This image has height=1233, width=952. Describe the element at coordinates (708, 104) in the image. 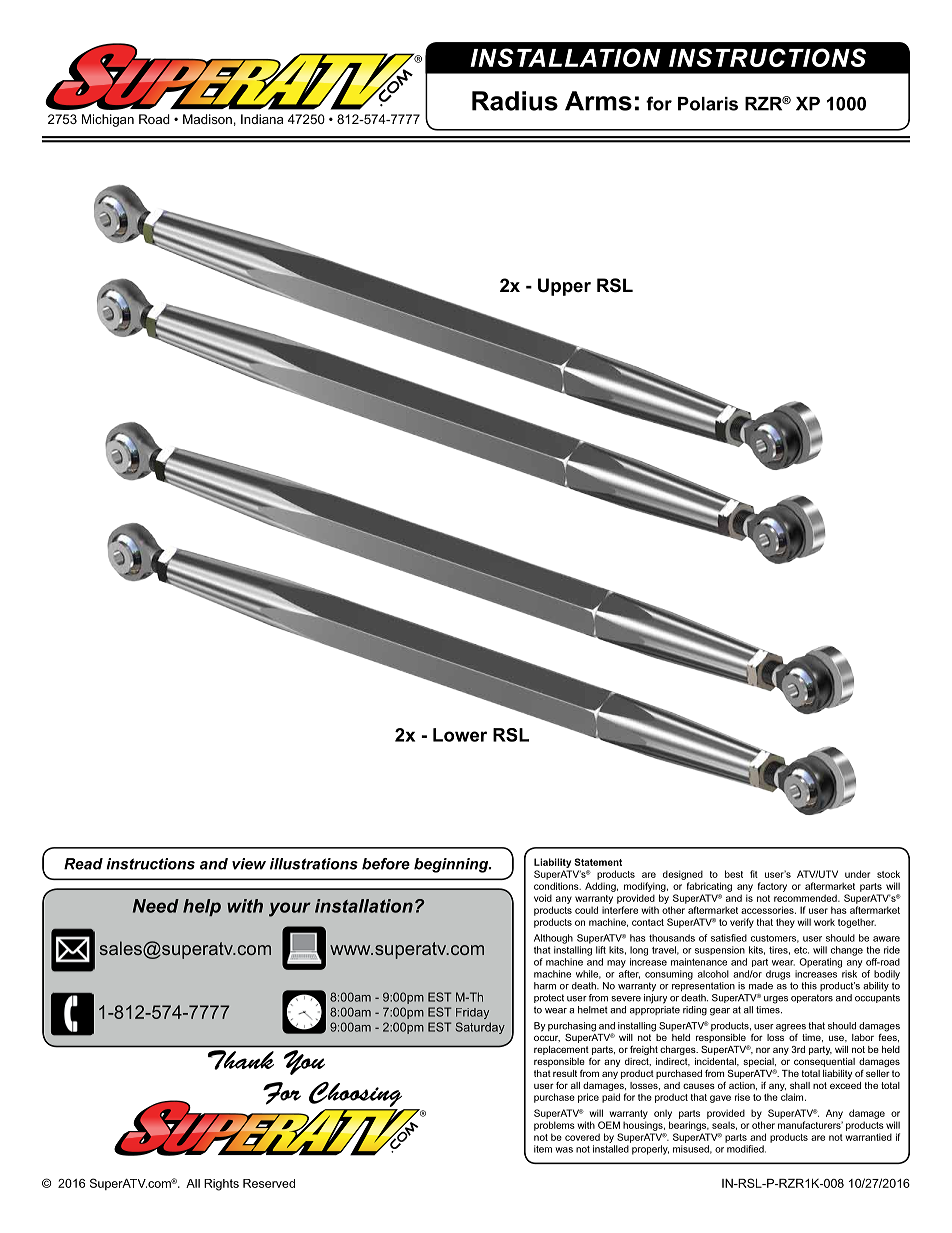

I see `Polaris` at that location.
